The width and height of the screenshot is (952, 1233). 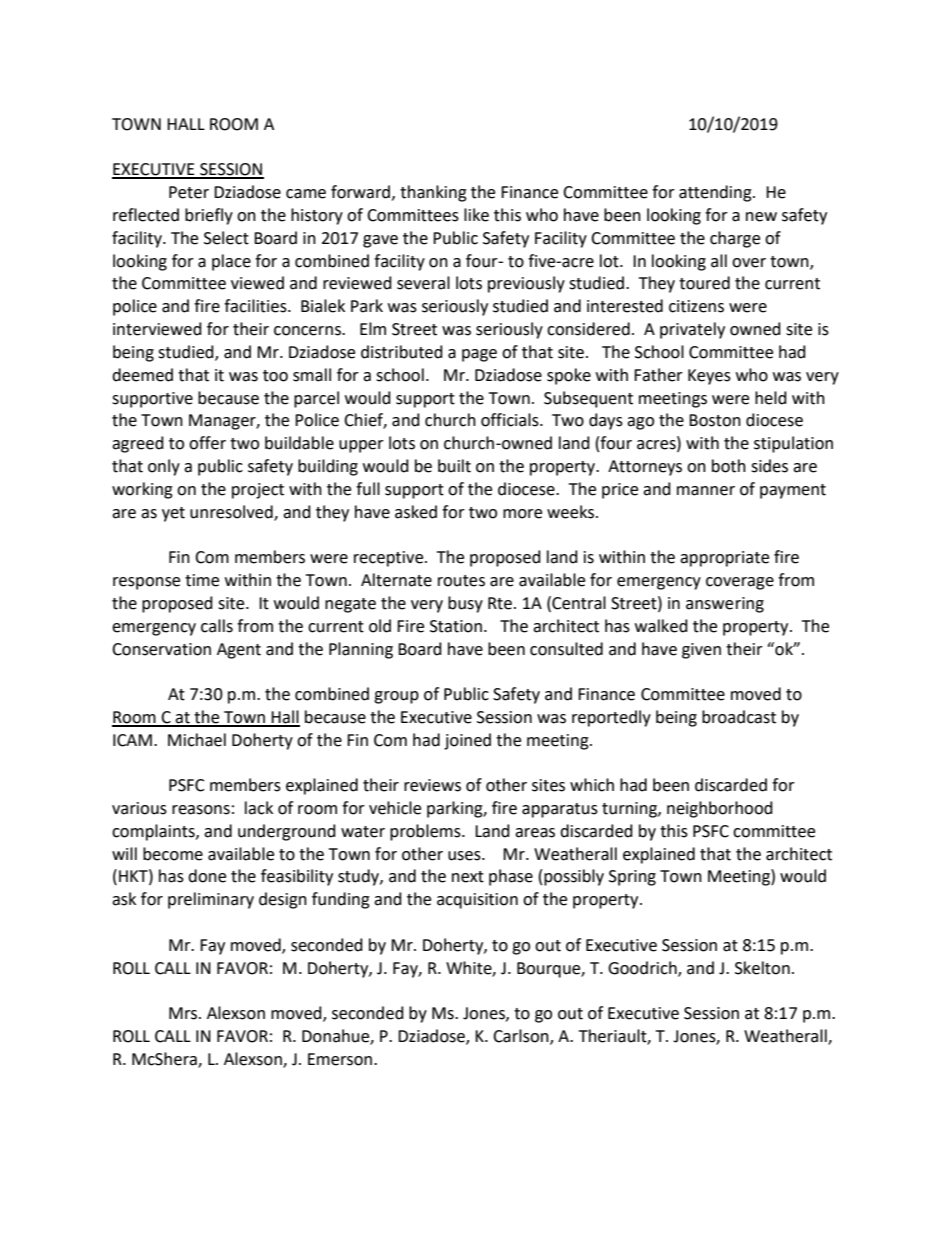 What do you see at coordinates (476, 215) in the screenshot?
I see `like` at bounding box center [476, 215].
